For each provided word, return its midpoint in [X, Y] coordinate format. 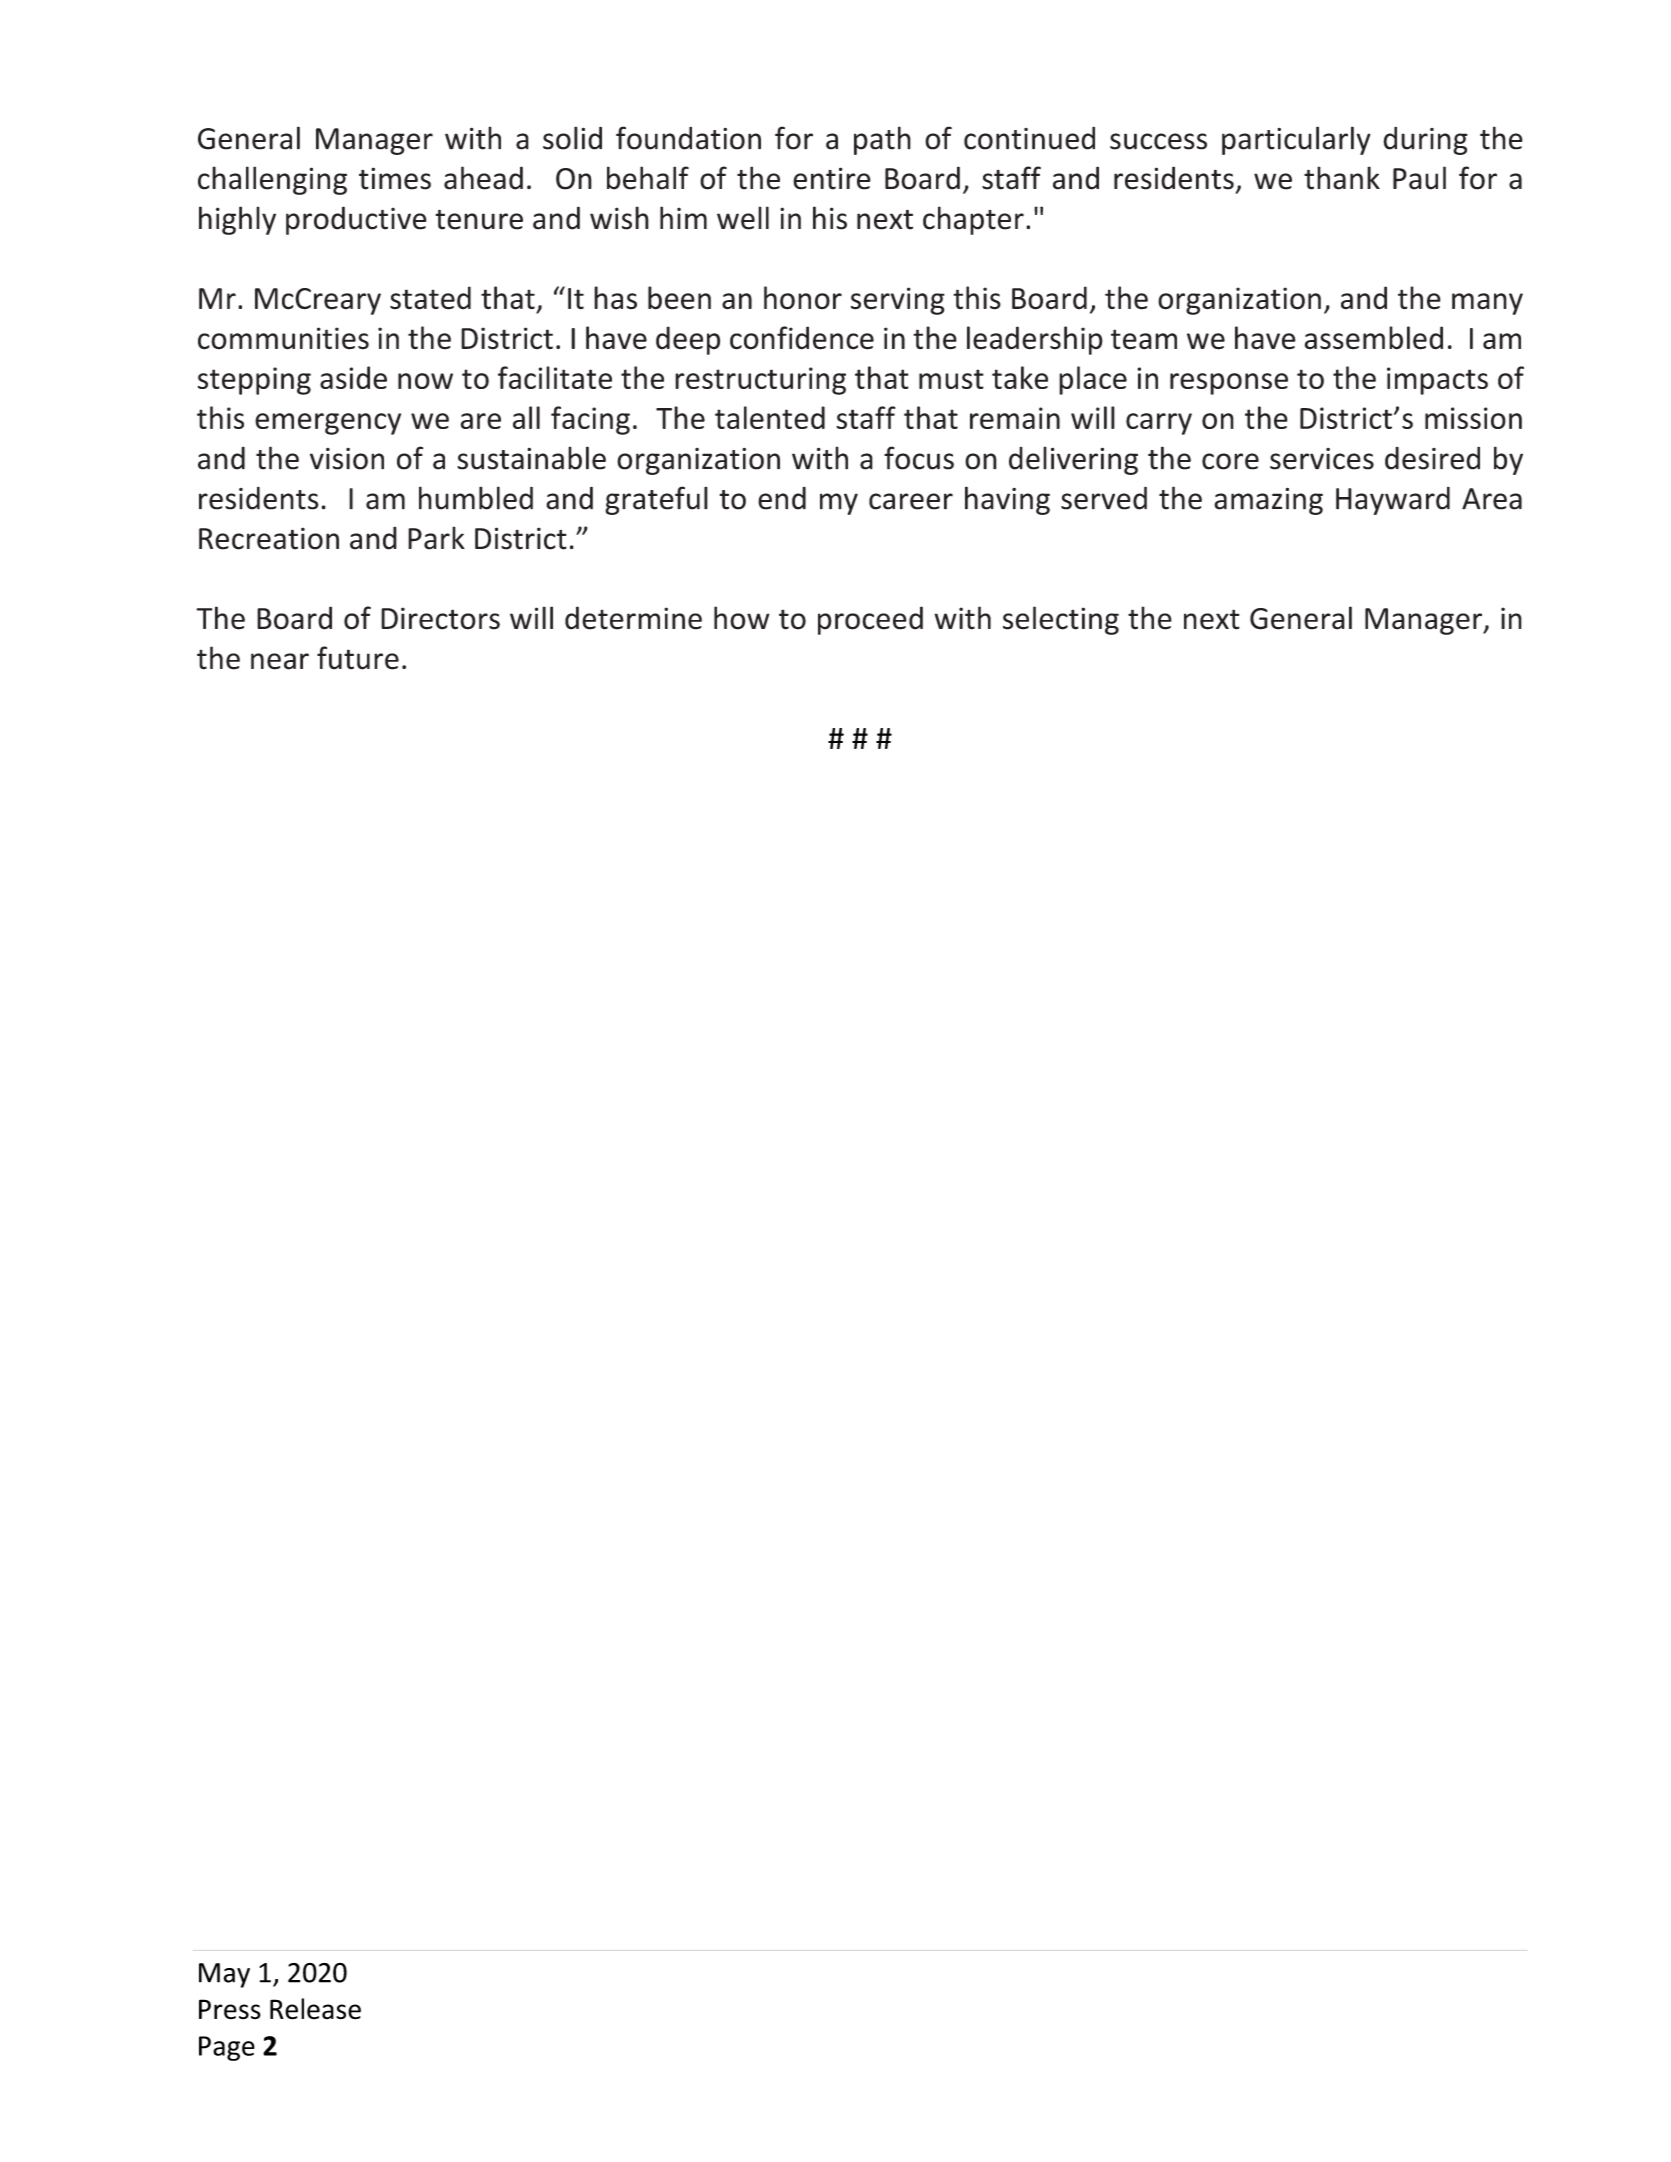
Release [315, 2009]
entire [832, 178]
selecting [1061, 620]
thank [1342, 178]
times [395, 178]
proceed [870, 620]
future [358, 658]
